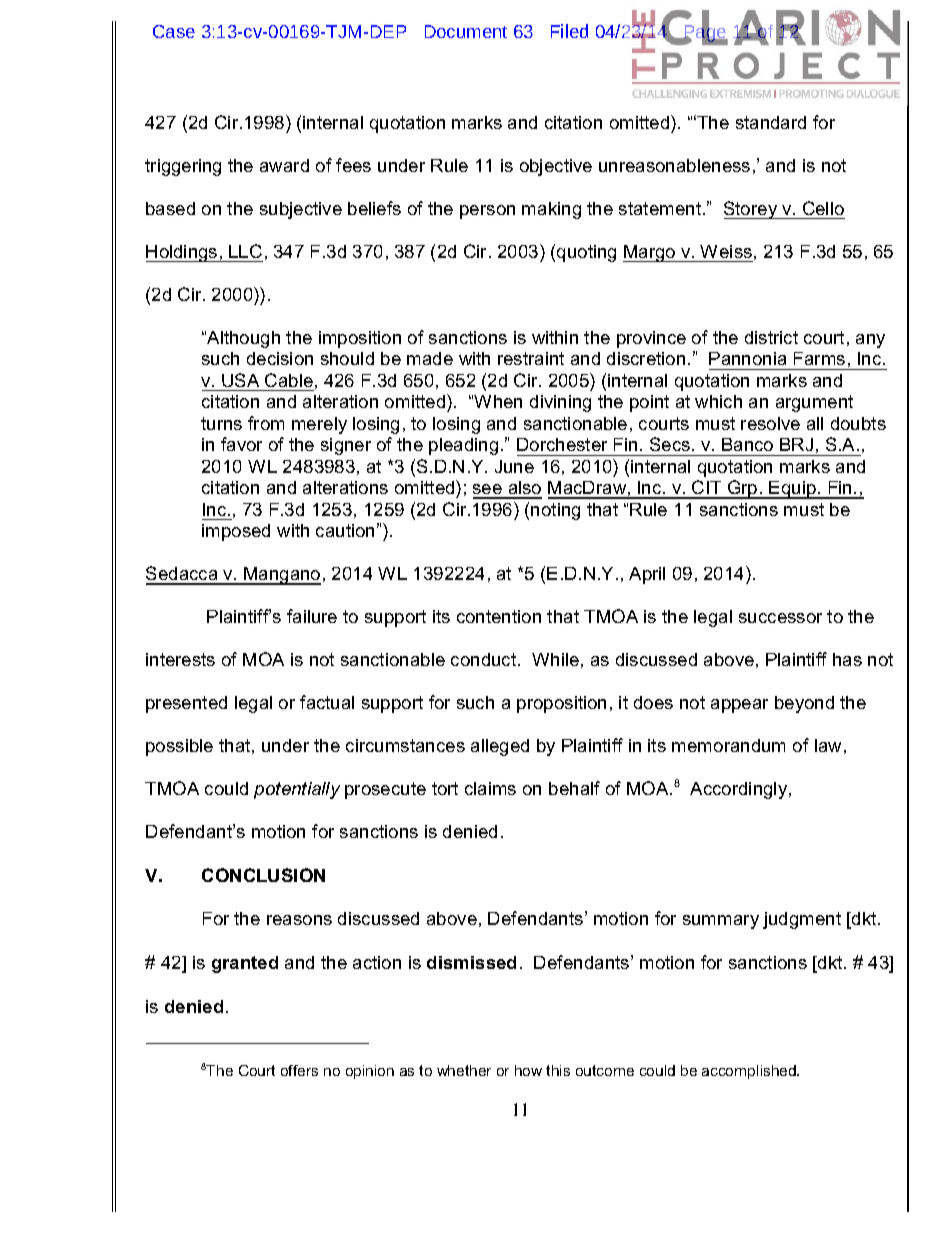 This page has width=952, height=1233. Describe the element at coordinates (299, 1070) in the page. I see `offers` at that location.
